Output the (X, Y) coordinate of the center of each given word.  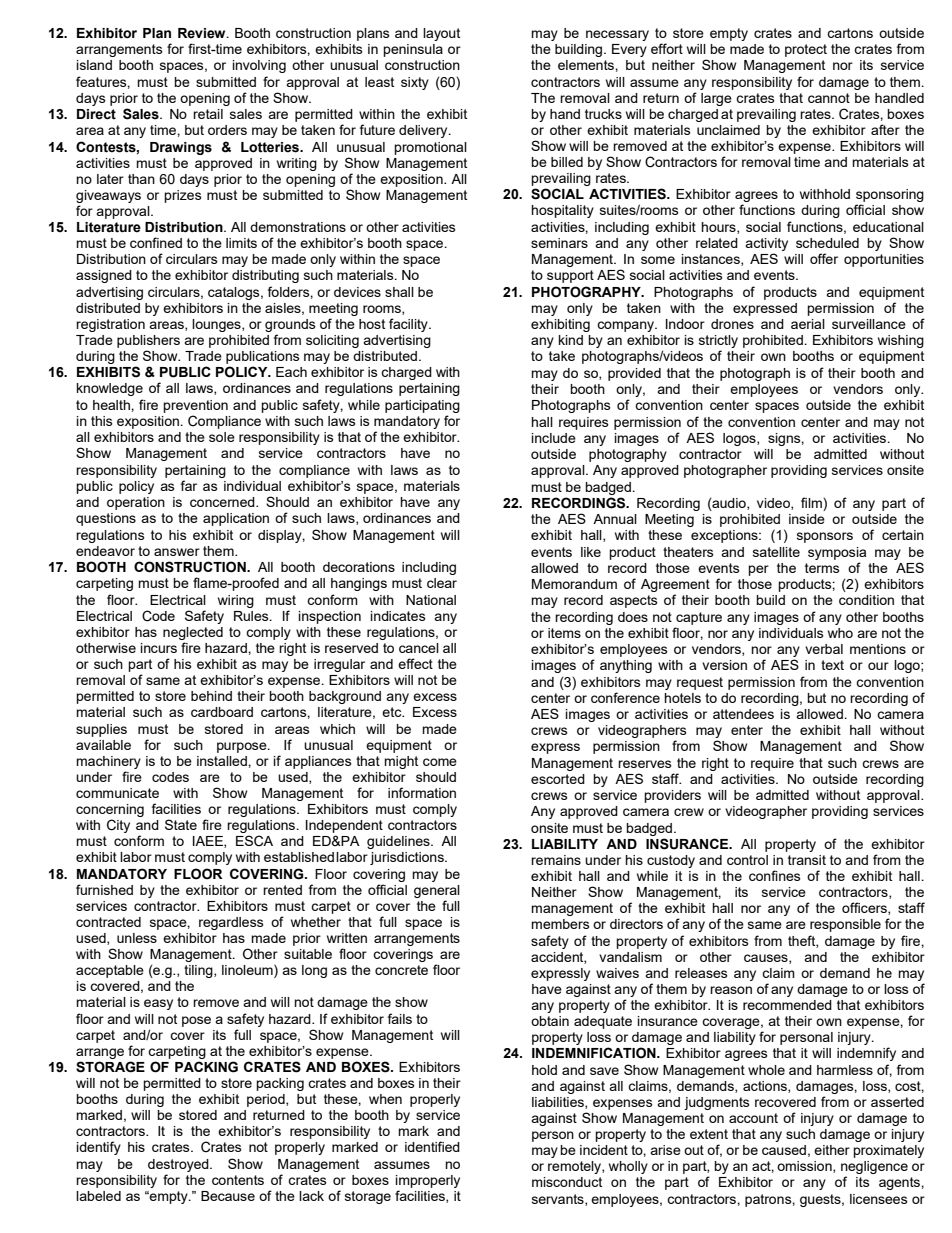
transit (807, 860)
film (812, 502)
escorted (558, 779)
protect (806, 50)
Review (203, 33)
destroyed (179, 1165)
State (181, 824)
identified (432, 1146)
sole (222, 437)
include (554, 438)
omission (805, 1167)
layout (441, 34)
